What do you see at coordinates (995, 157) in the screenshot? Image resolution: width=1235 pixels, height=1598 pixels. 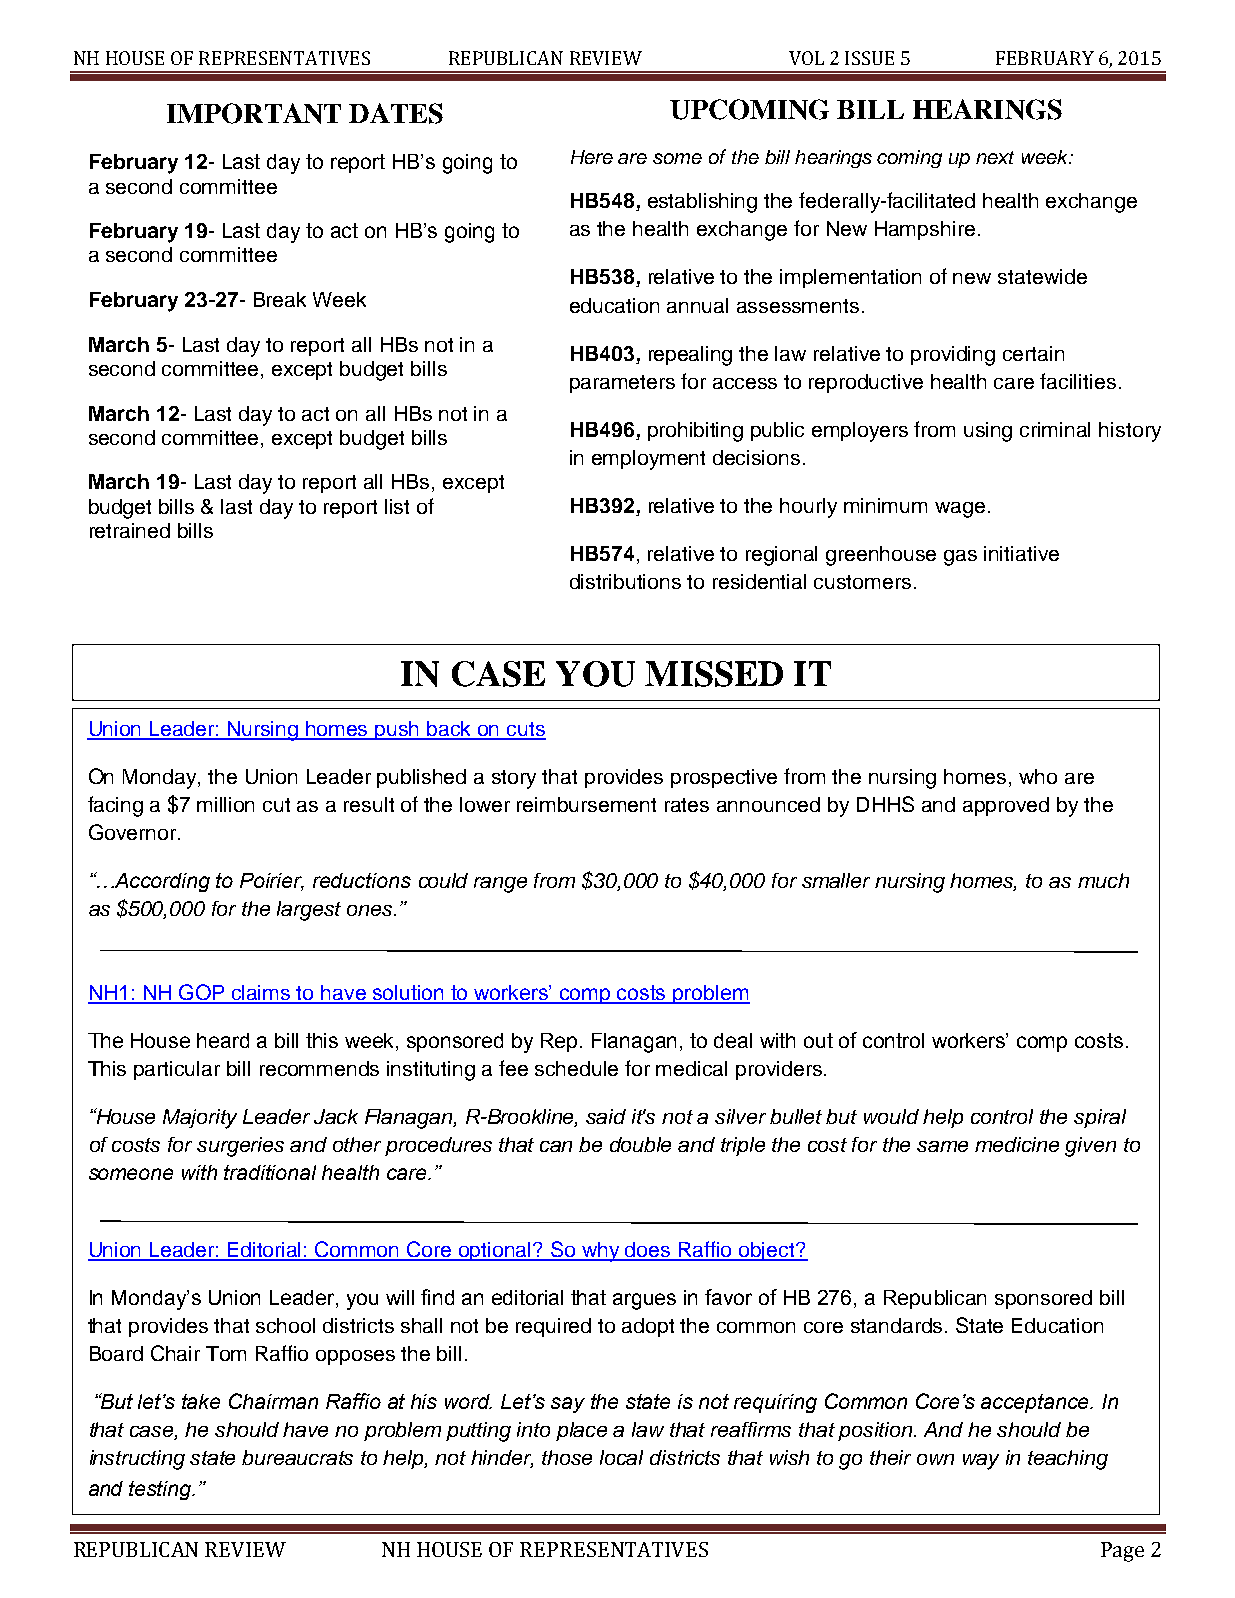 I see `next` at bounding box center [995, 157].
